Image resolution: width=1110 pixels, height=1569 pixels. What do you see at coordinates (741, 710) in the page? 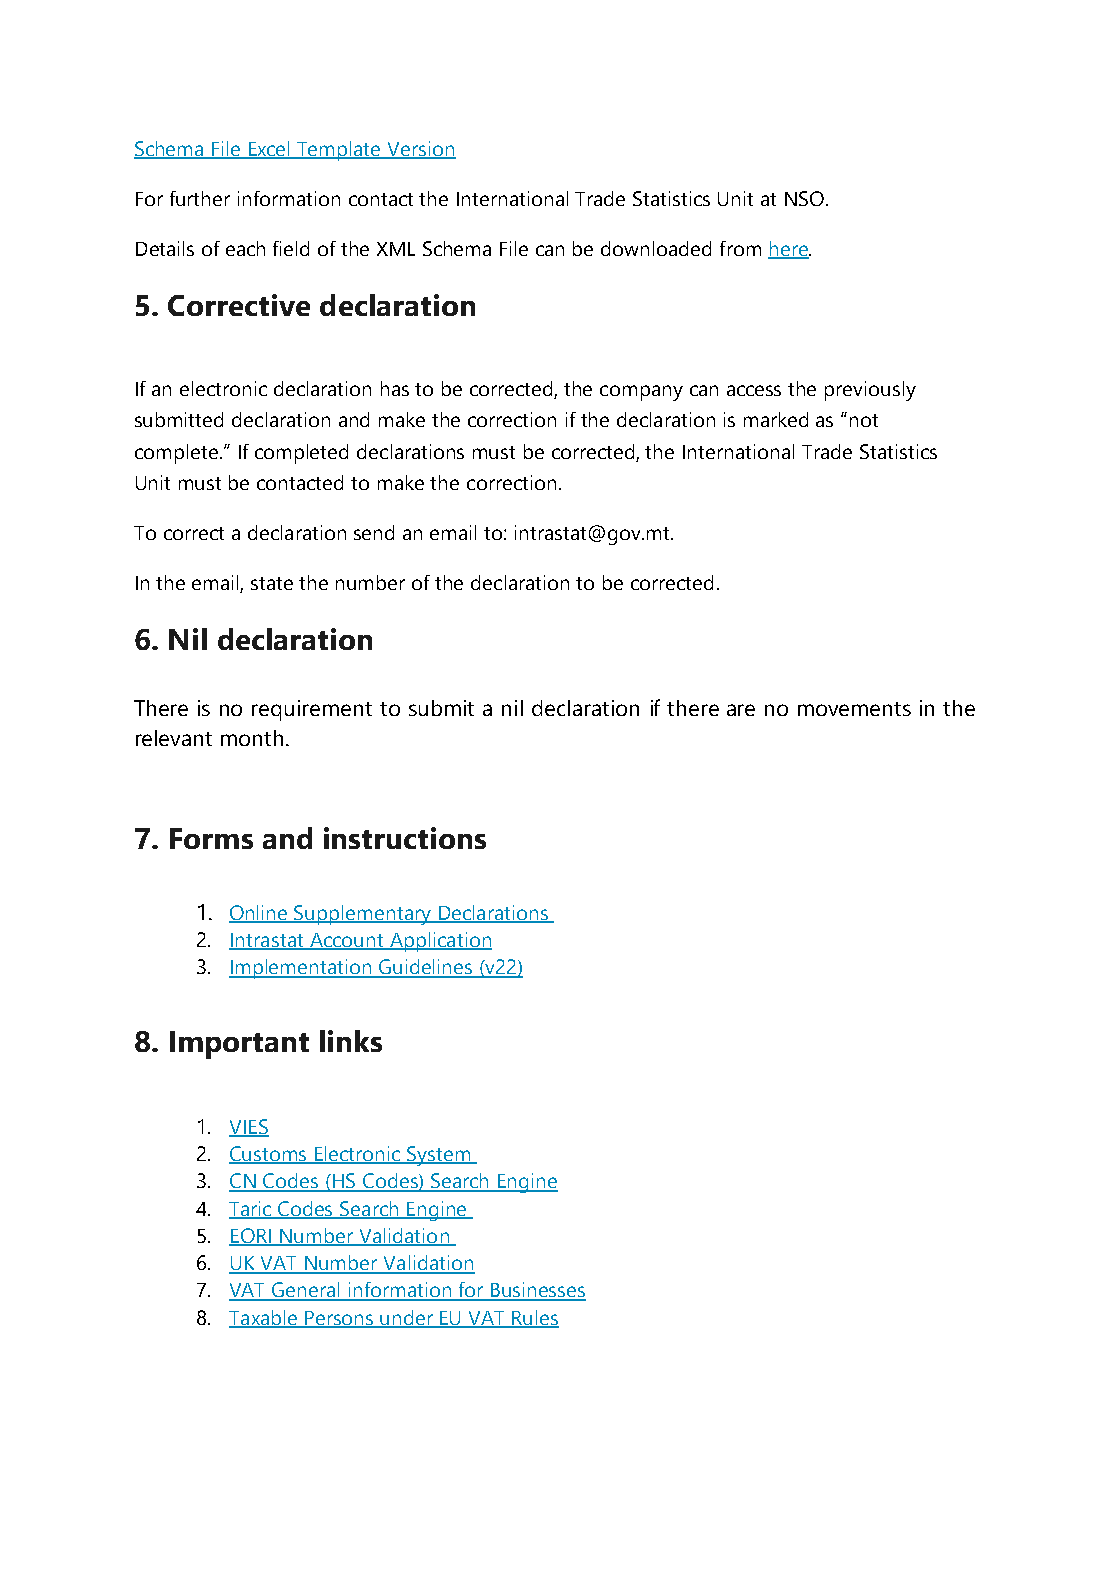
I see `are` at bounding box center [741, 710].
